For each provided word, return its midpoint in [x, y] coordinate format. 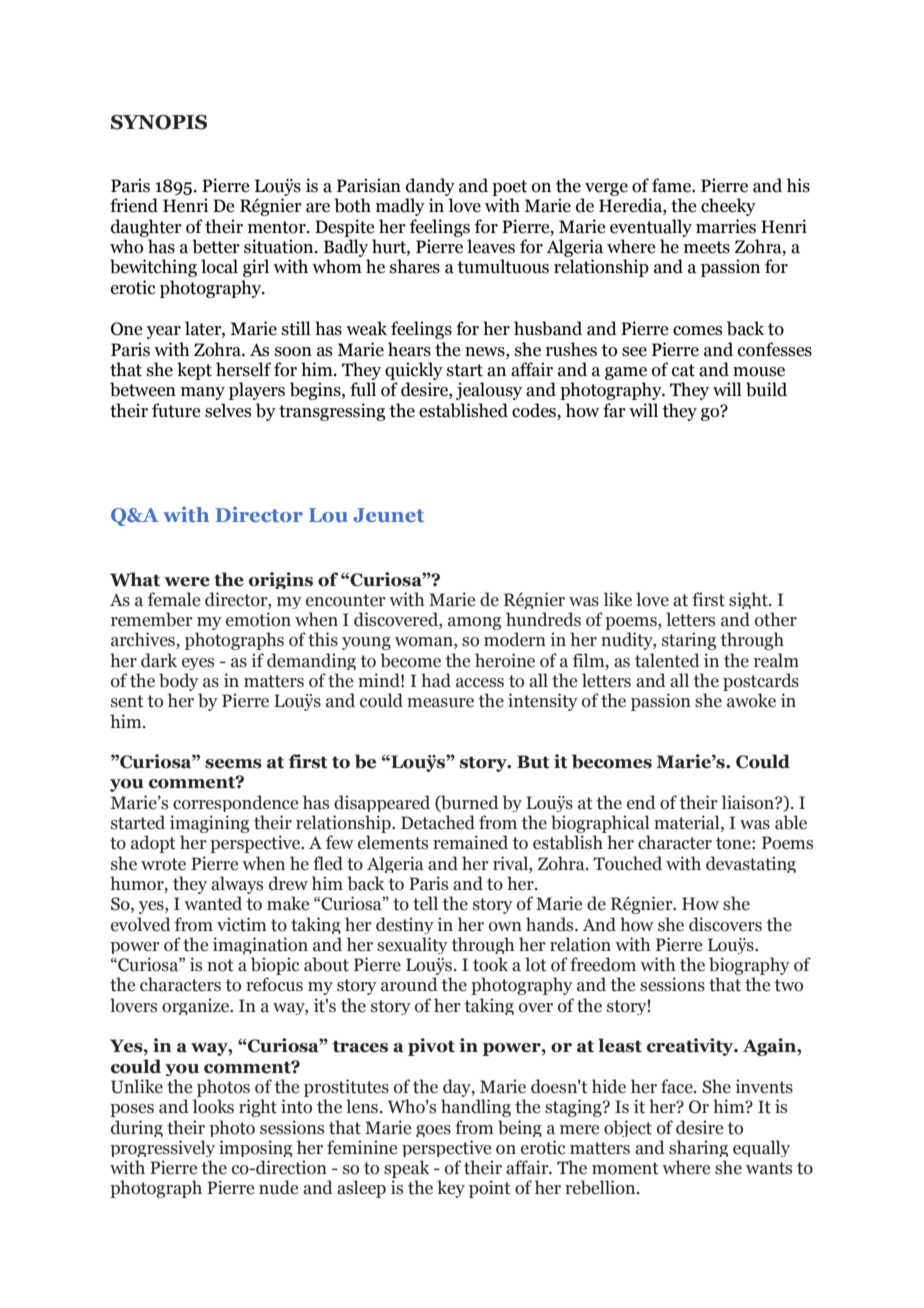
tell [425, 903]
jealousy [489, 391]
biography [749, 966]
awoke [751, 700]
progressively [162, 1148]
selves [228, 410]
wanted [213, 903]
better [216, 246]
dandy [430, 187]
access [480, 683]
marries [726, 226]
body [179, 682]
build [766, 389]
